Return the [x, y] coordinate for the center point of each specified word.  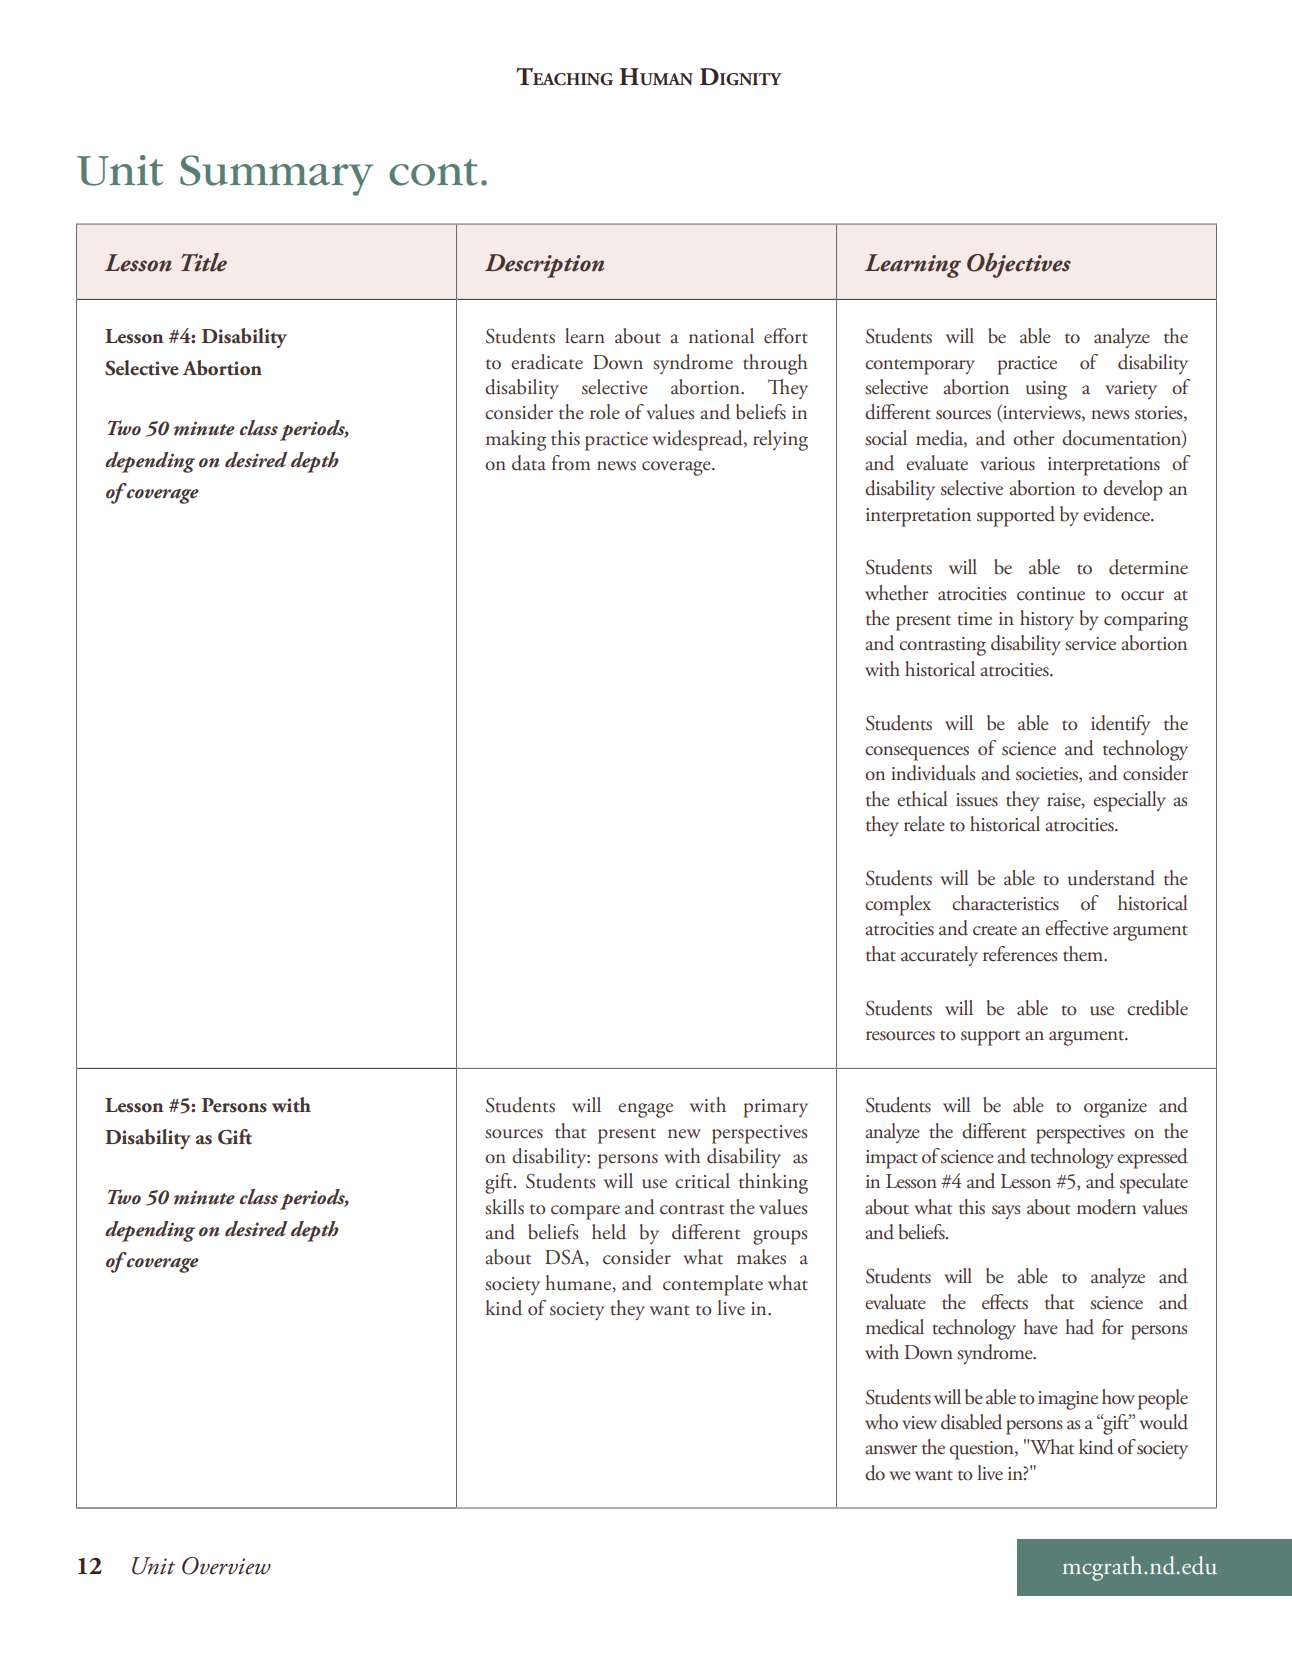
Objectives [1019, 265]
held [609, 1232]
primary [775, 1108]
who [881, 1422]
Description [544, 266]
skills [504, 1207]
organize [1115, 1108]
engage [645, 1110]
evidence [1117, 514]
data [529, 463]
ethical [922, 799]
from [571, 463]
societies [1048, 775]
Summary [277, 175]
